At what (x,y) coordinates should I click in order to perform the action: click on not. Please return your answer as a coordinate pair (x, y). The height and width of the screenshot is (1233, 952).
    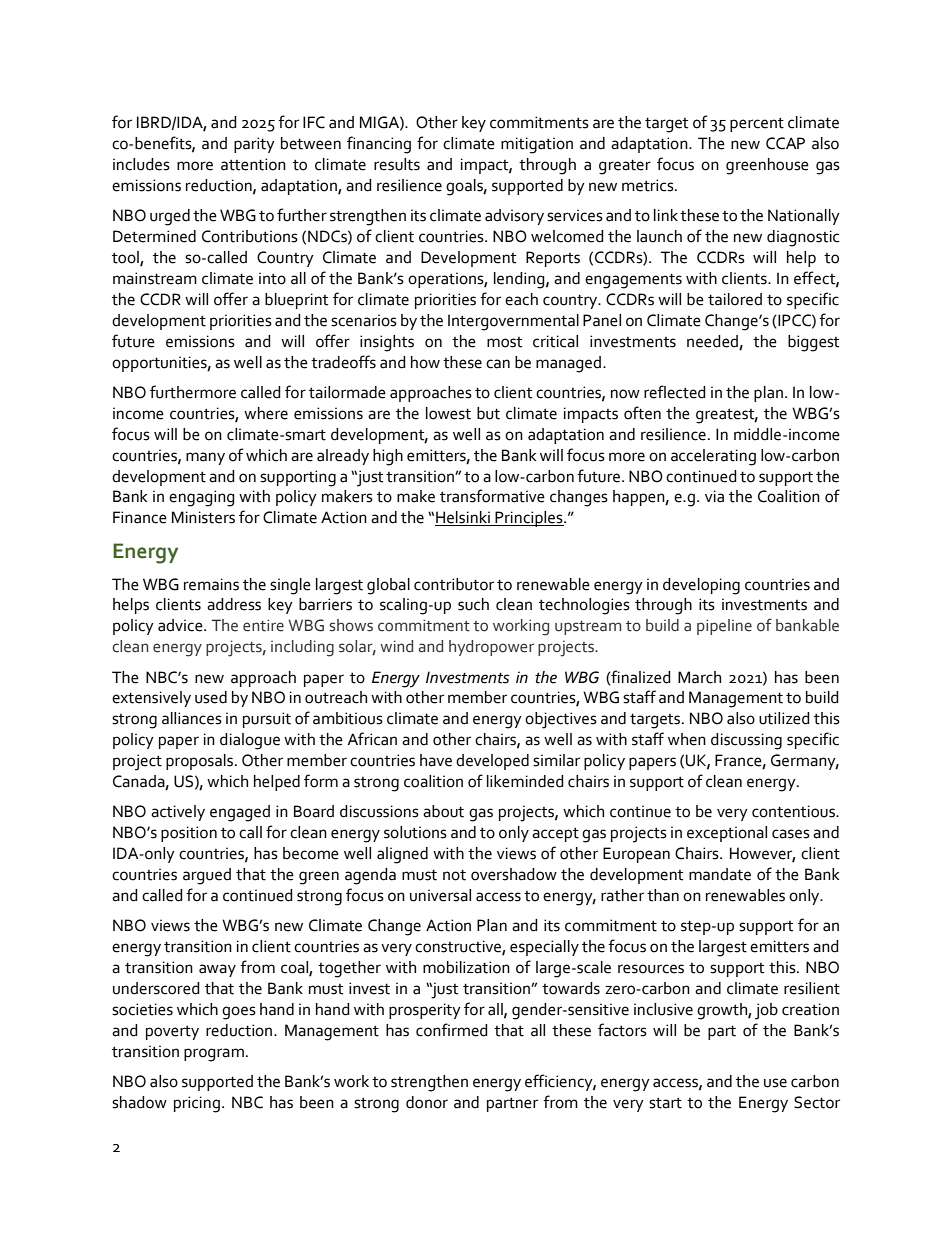
    Looking at the image, I should click on (454, 875).
